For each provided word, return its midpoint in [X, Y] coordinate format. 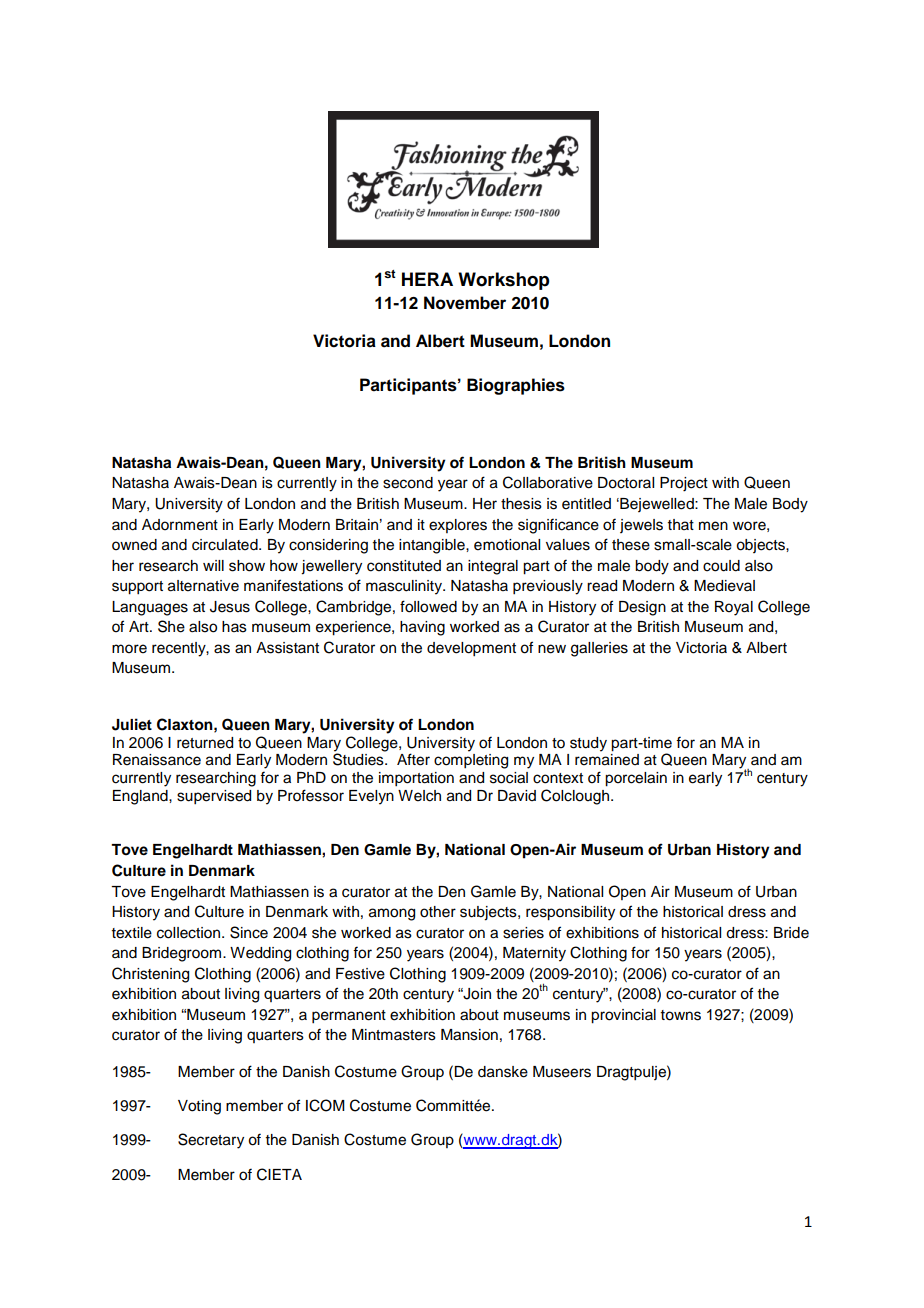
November [465, 303]
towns [681, 1015]
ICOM [325, 1105]
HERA [427, 279]
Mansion [469, 1035]
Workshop [503, 281]
